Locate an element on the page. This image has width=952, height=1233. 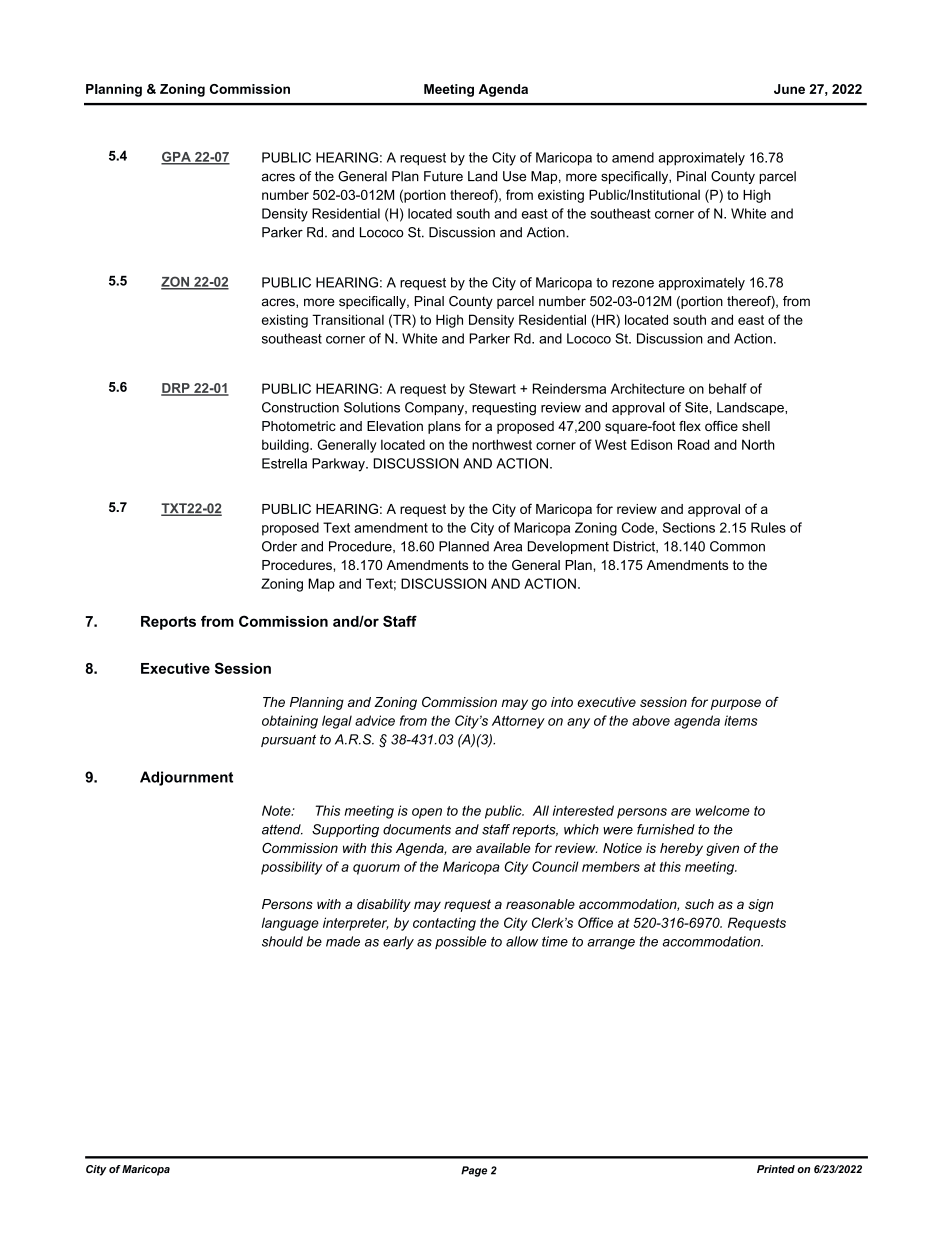
Page is located at coordinates (474, 1171).
